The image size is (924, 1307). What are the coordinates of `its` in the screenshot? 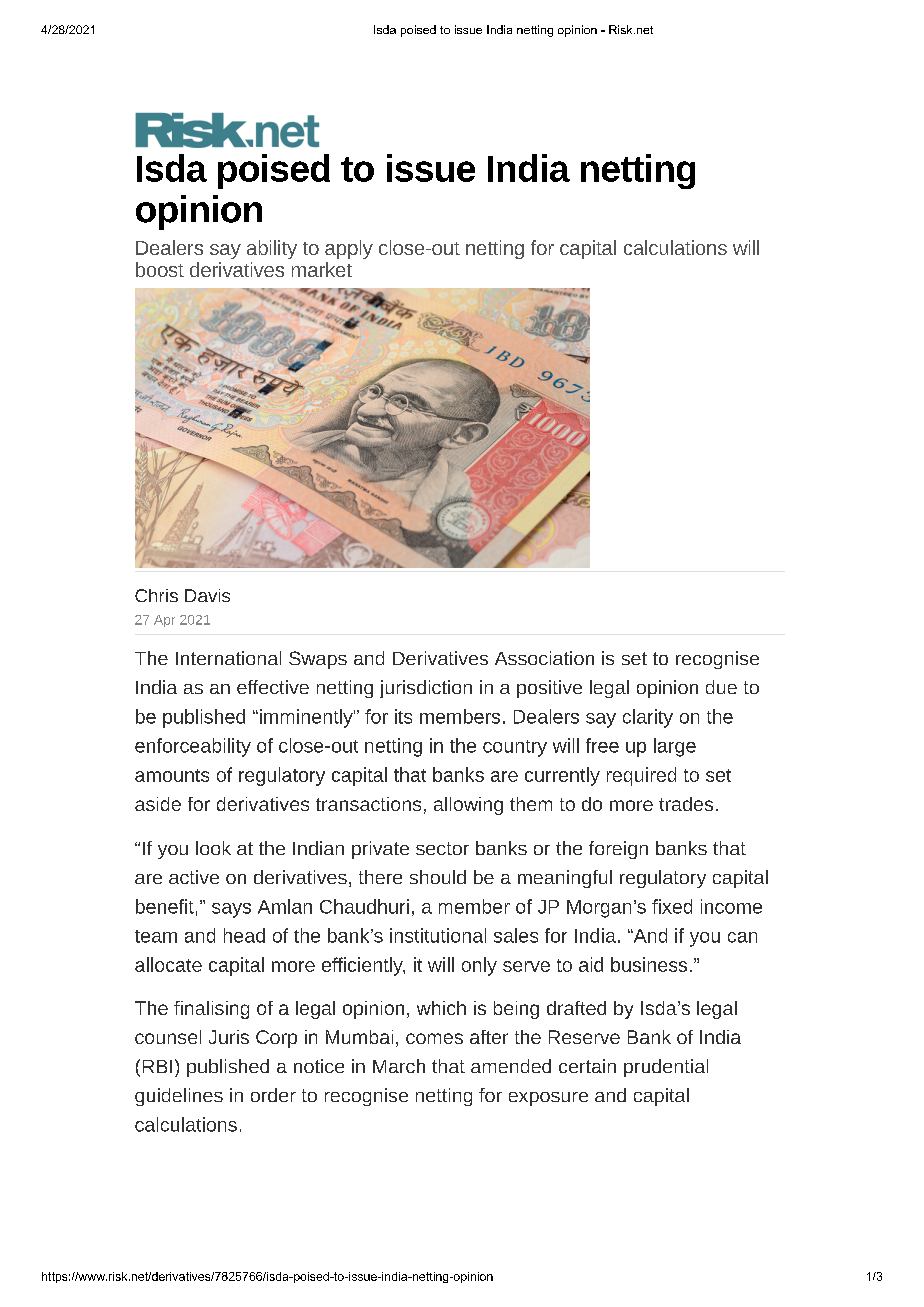 It's located at (403, 716).
